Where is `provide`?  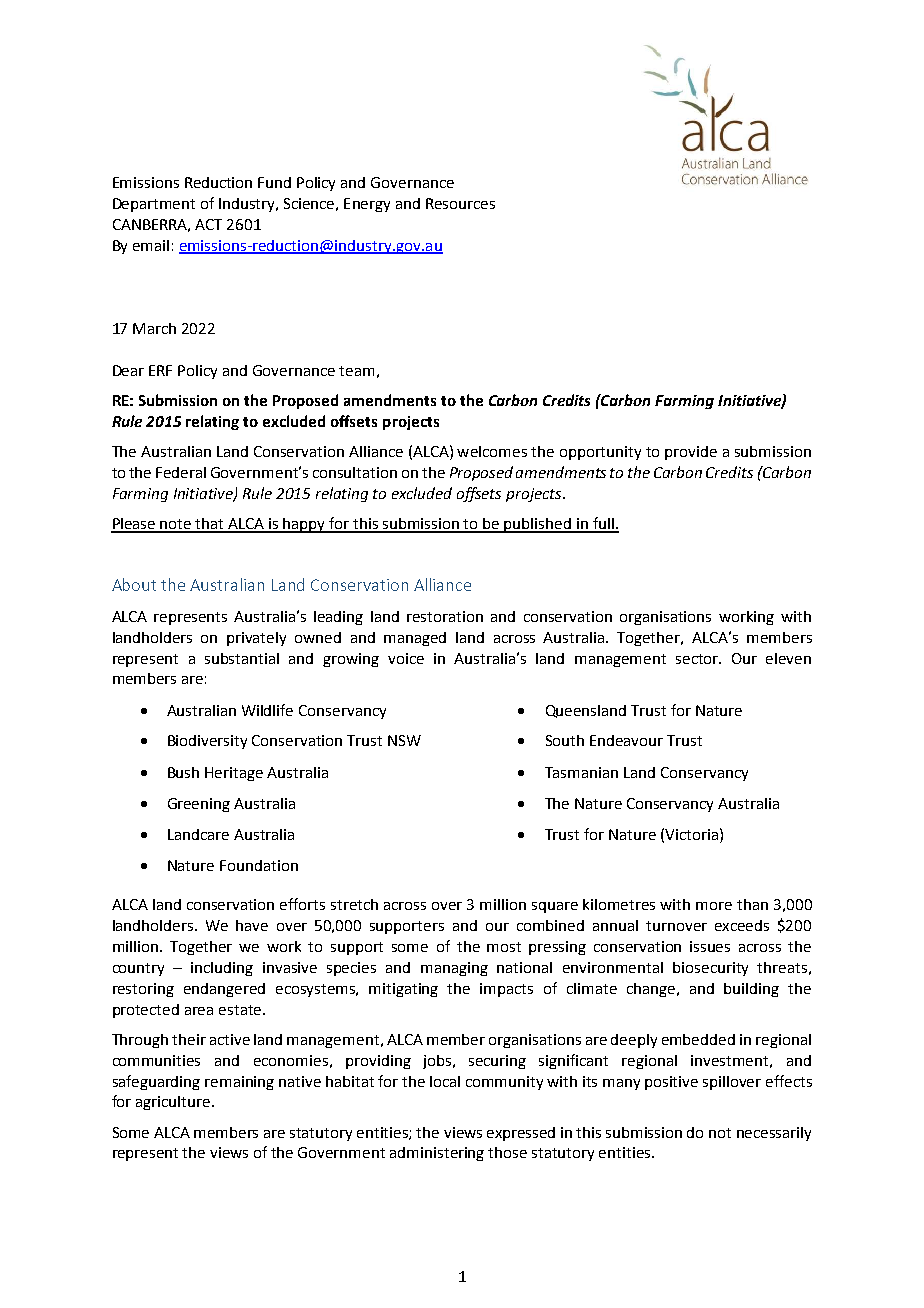 provide is located at coordinates (691, 453).
